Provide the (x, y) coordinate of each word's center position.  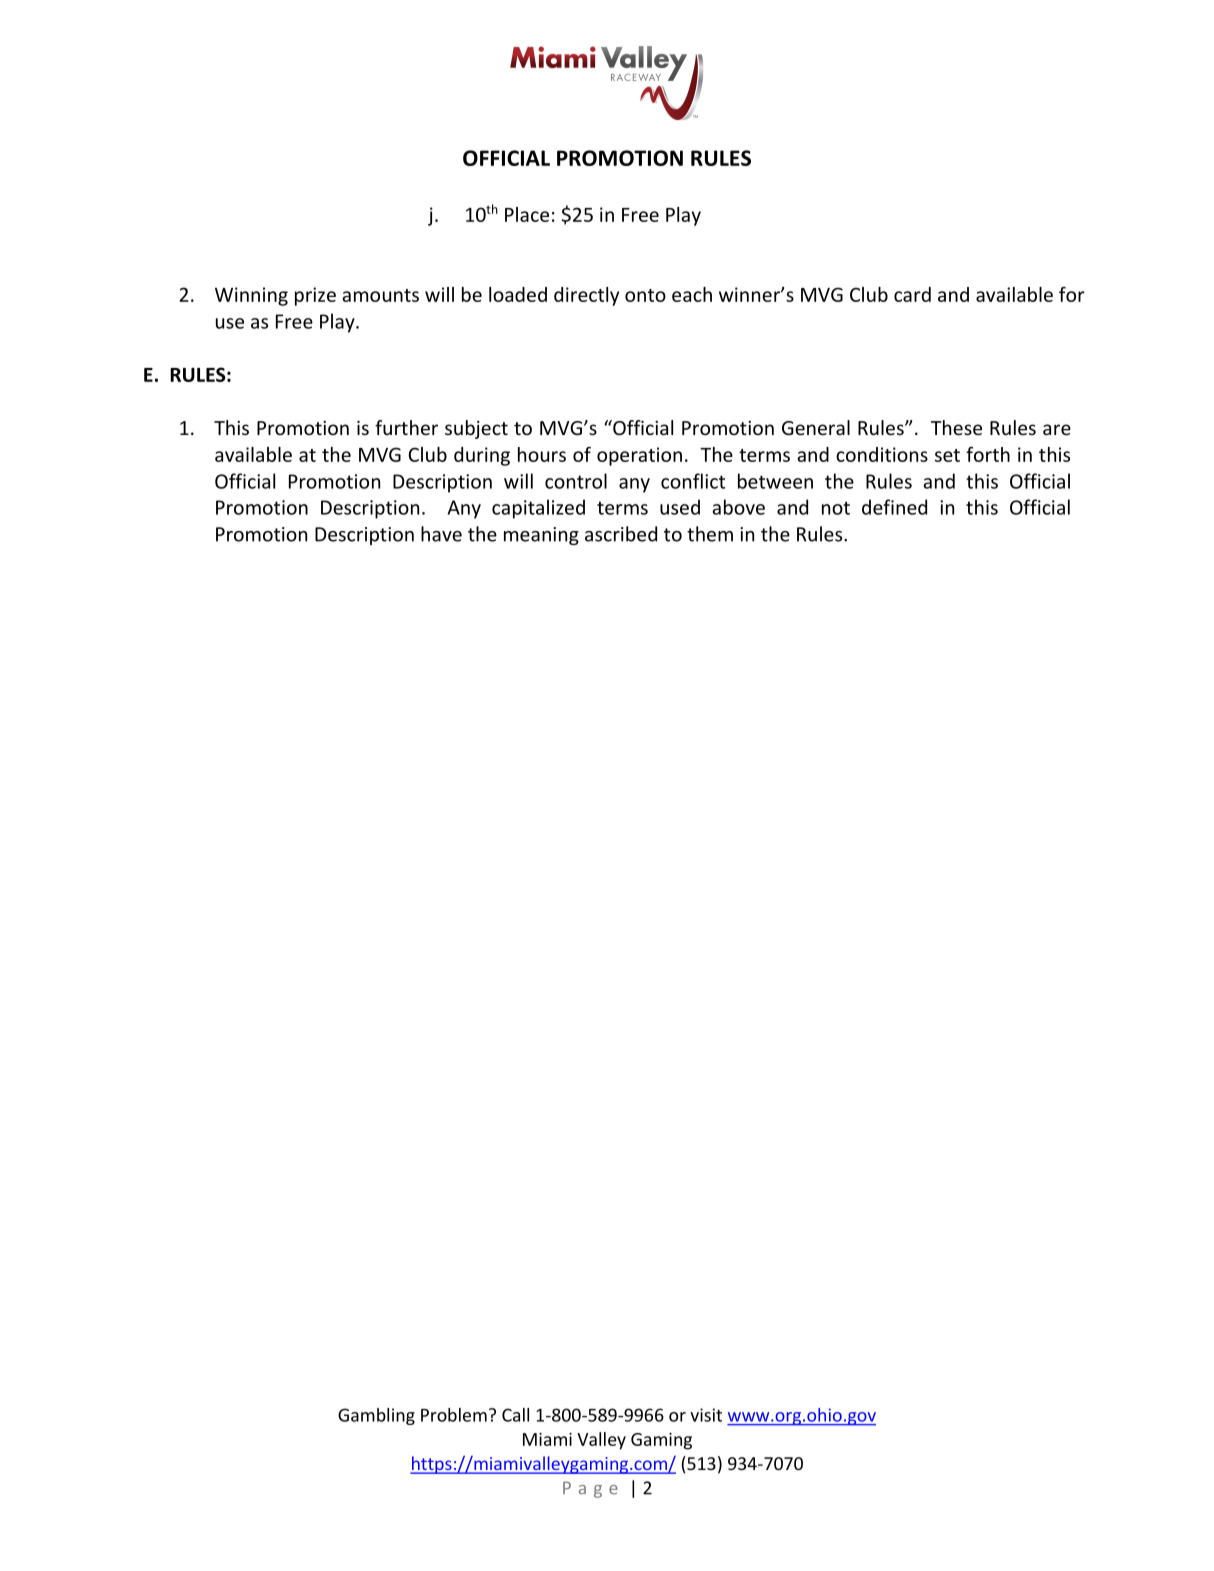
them (710, 534)
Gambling (376, 1416)
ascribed (621, 534)
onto (645, 295)
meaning (541, 536)
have (441, 534)
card (912, 294)
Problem (454, 1415)
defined (894, 507)
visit (706, 1415)
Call (515, 1415)
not (836, 508)
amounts (380, 295)
